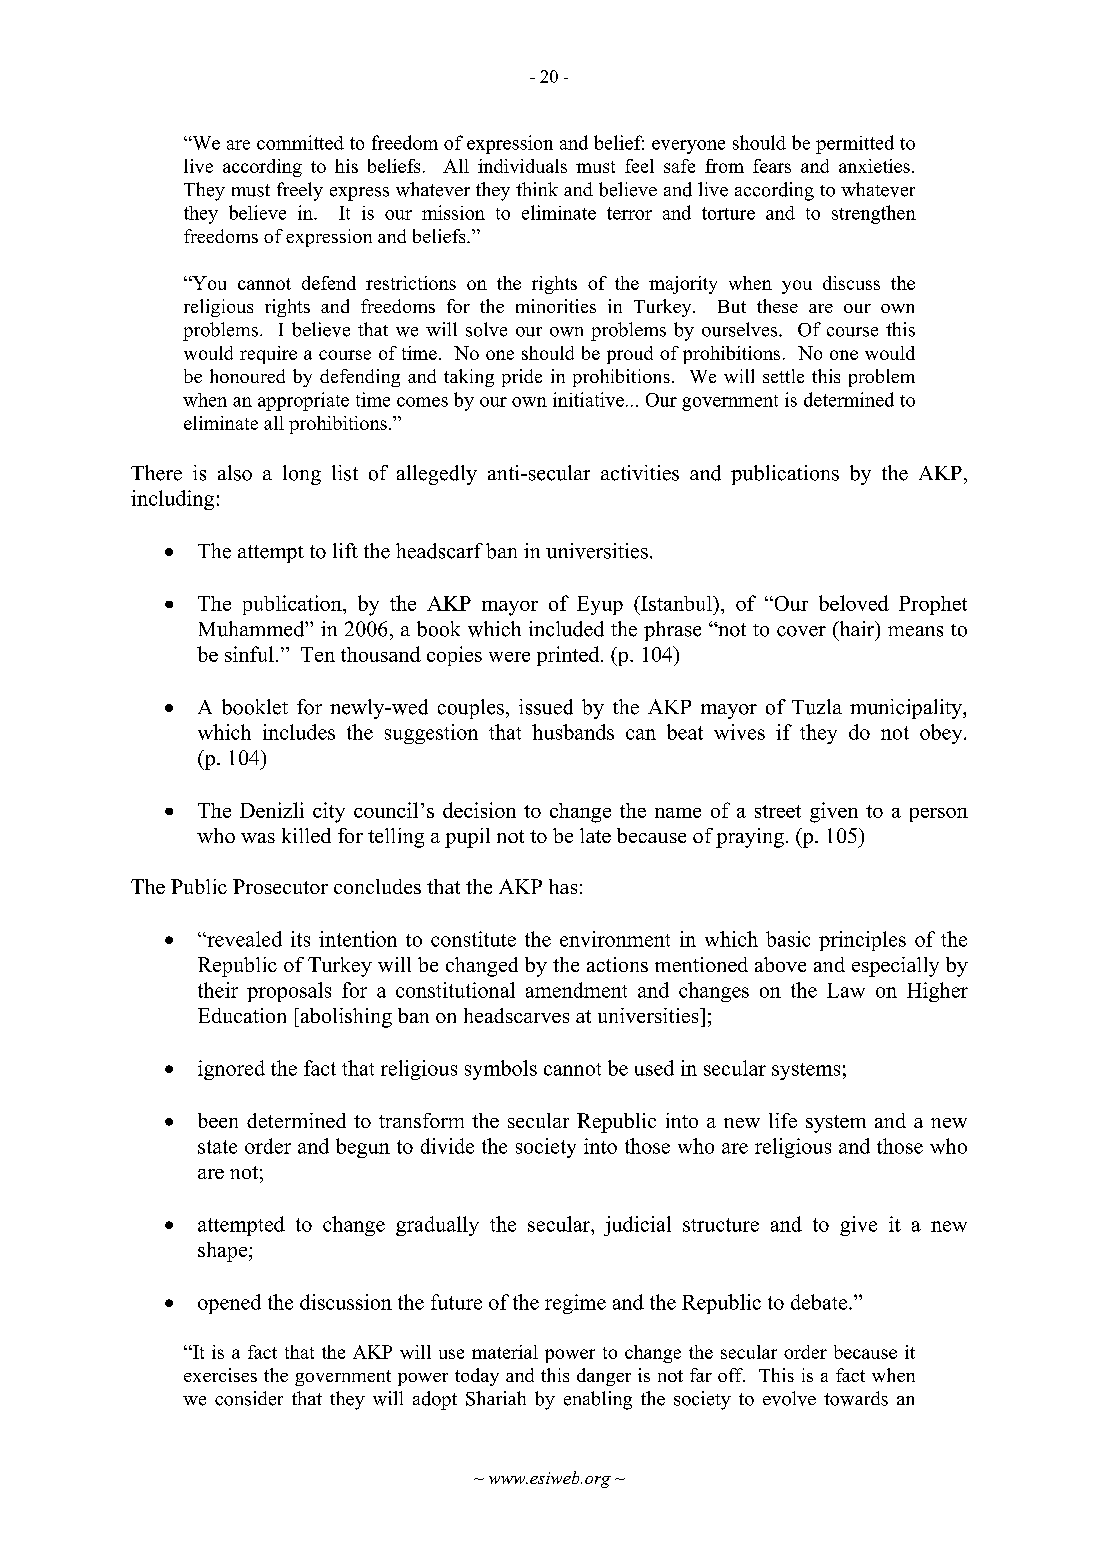 This image has height=1554, width=1098. I want to click on activities, so click(640, 473).
